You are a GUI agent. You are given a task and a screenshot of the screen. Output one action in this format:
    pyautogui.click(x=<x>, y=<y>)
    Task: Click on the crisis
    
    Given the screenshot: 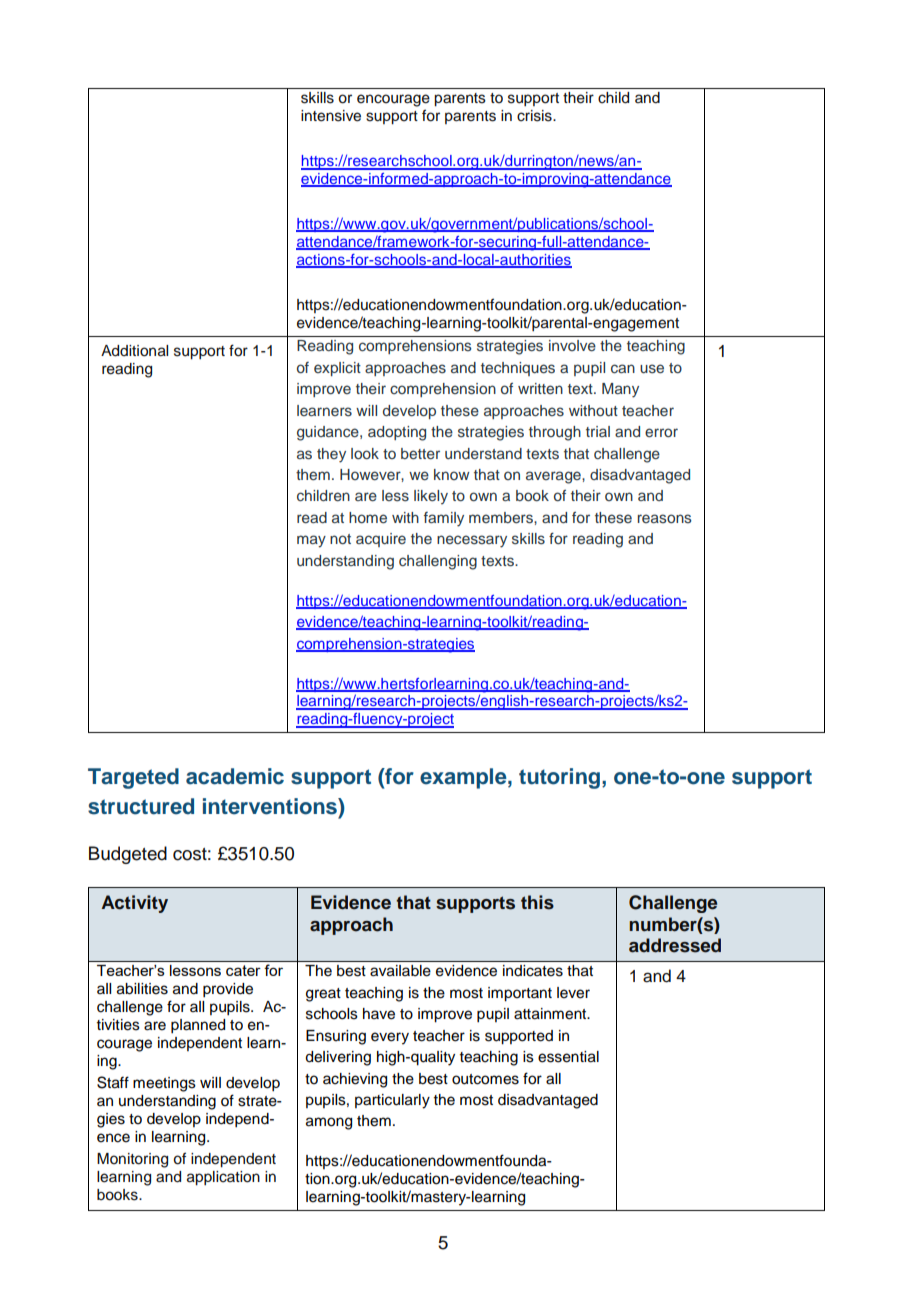 What is the action you would take?
    pyautogui.click(x=535, y=116)
